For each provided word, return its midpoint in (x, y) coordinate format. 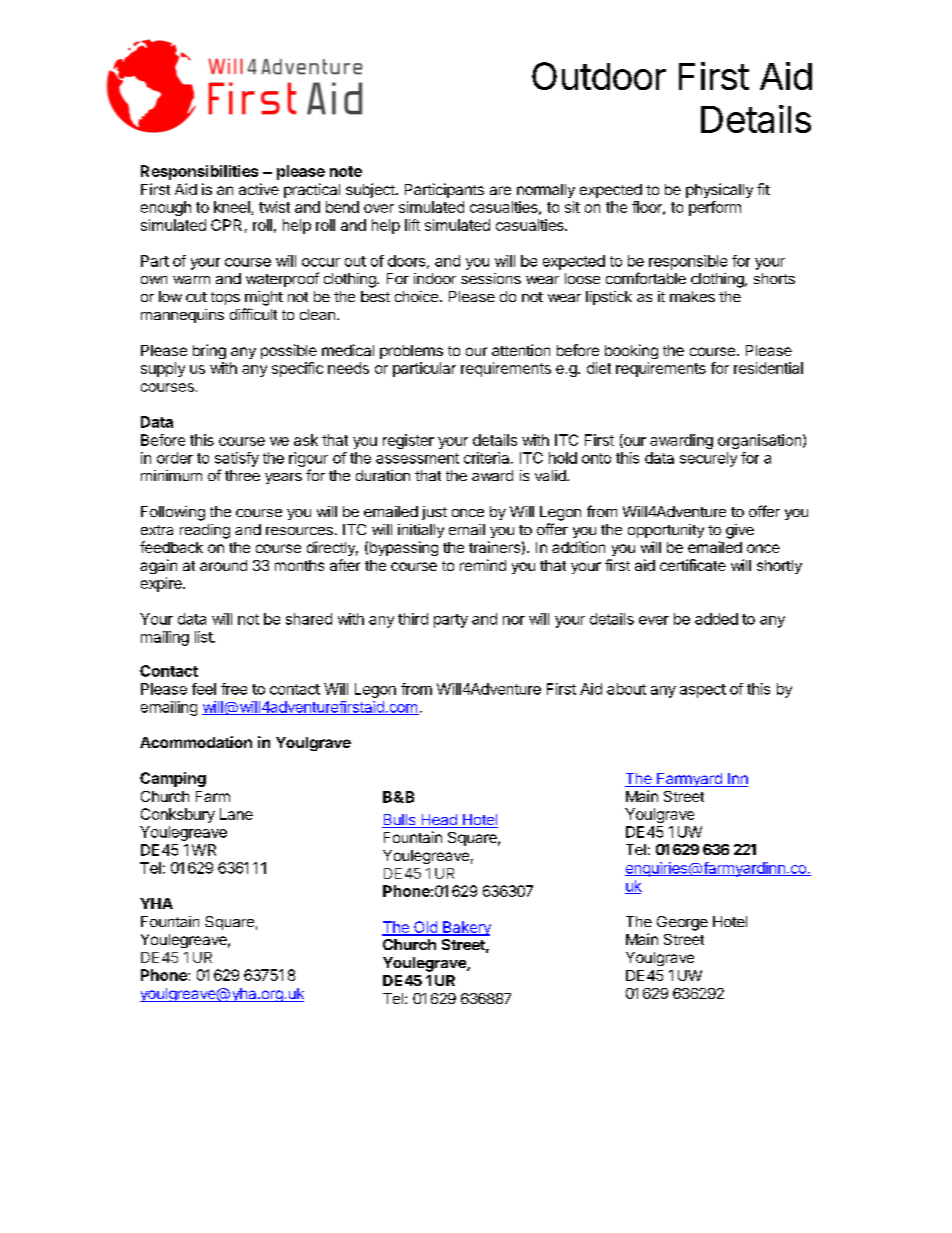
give (740, 531)
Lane (236, 814)
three (242, 475)
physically (719, 190)
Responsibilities (199, 172)
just (434, 513)
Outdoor (599, 76)
